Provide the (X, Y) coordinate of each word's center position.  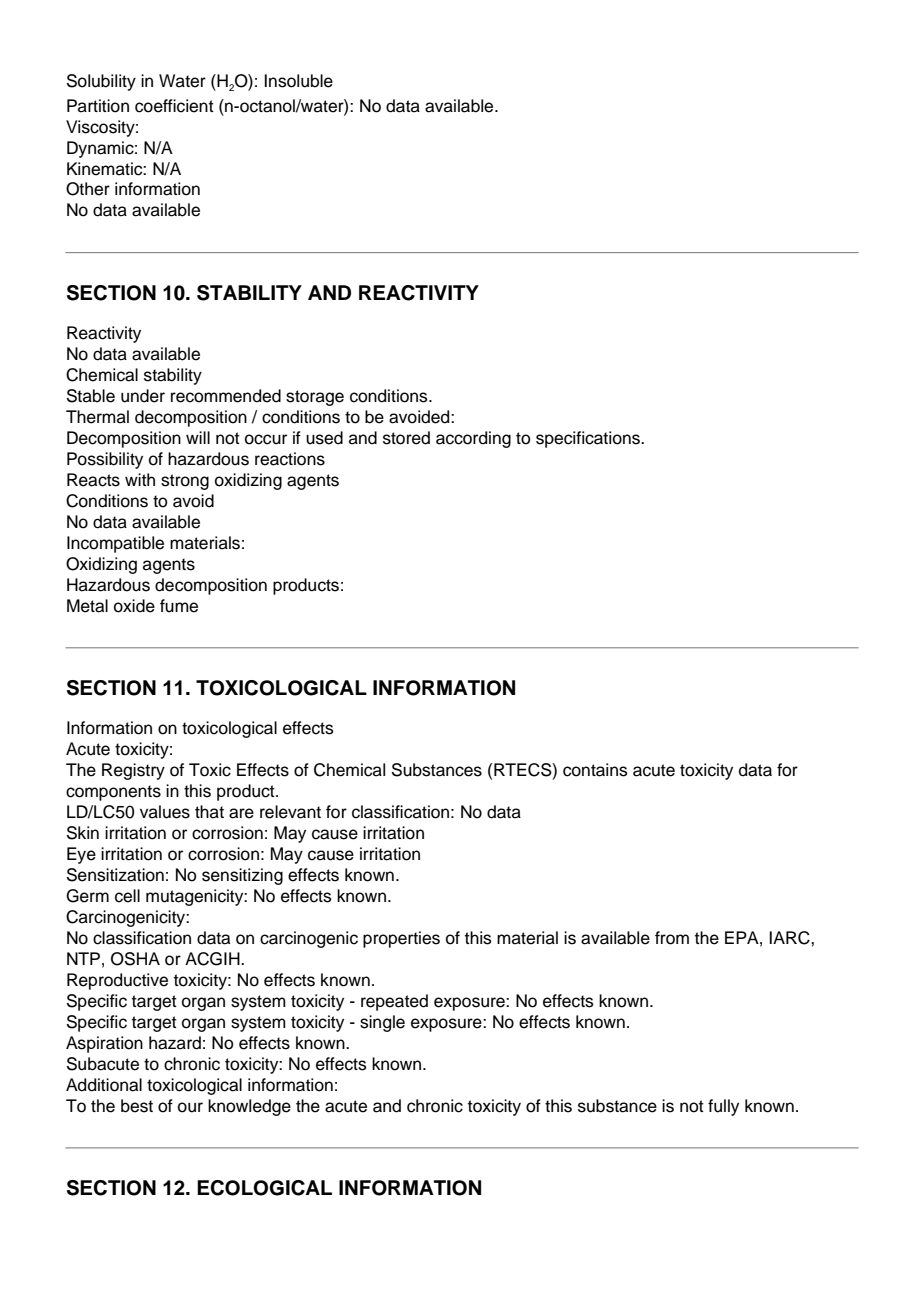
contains (595, 770)
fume (179, 606)
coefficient (174, 106)
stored (406, 438)
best (137, 1106)
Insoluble (298, 81)
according (473, 439)
